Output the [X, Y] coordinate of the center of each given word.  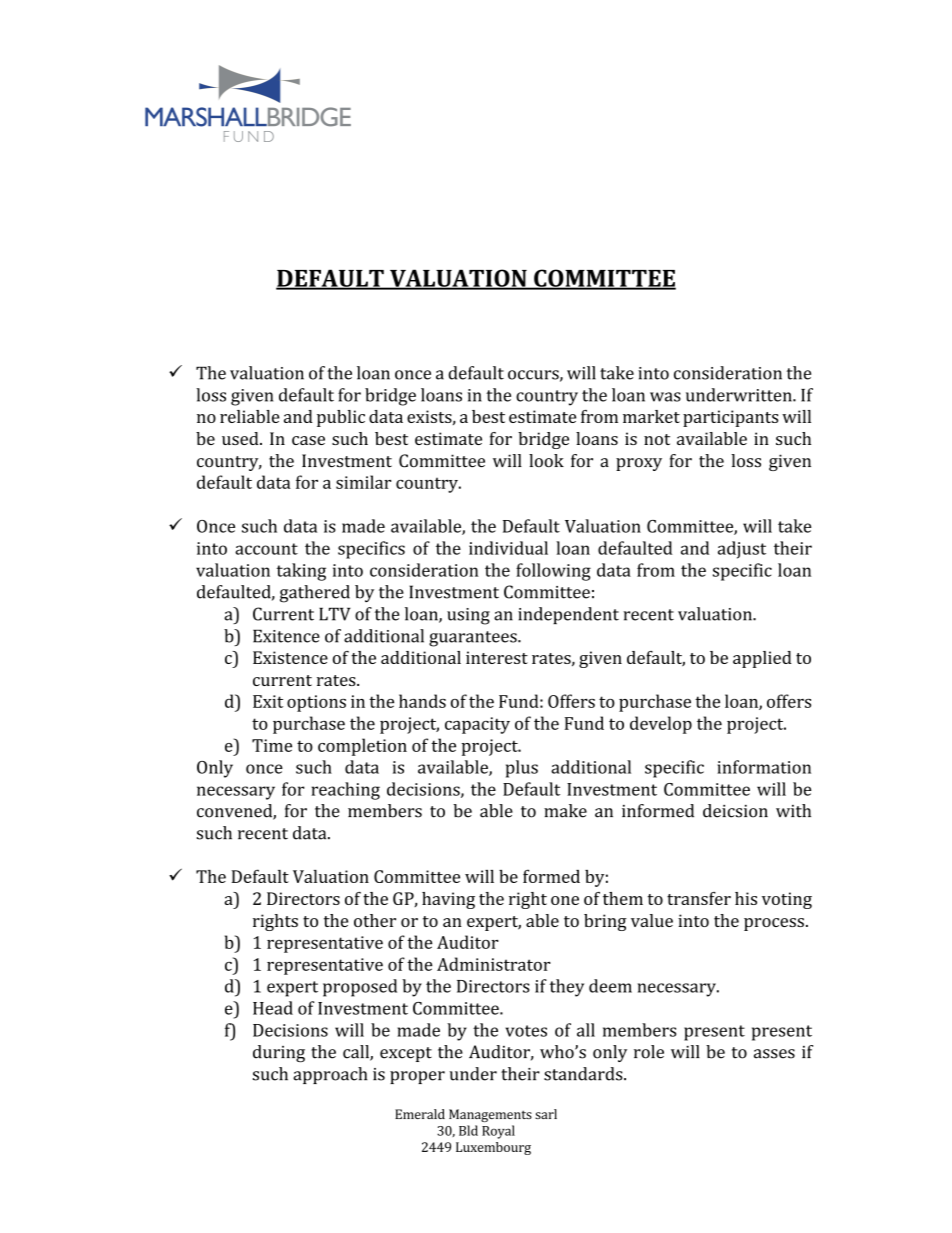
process [774, 924]
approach [330, 1075]
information [764, 767]
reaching [345, 791]
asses [774, 1054]
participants [731, 418]
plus [522, 769]
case [308, 440]
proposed [360, 988]
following [553, 572]
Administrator [494, 964]
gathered [315, 594]
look [546, 461]
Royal [498, 1132]
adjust [742, 550]
